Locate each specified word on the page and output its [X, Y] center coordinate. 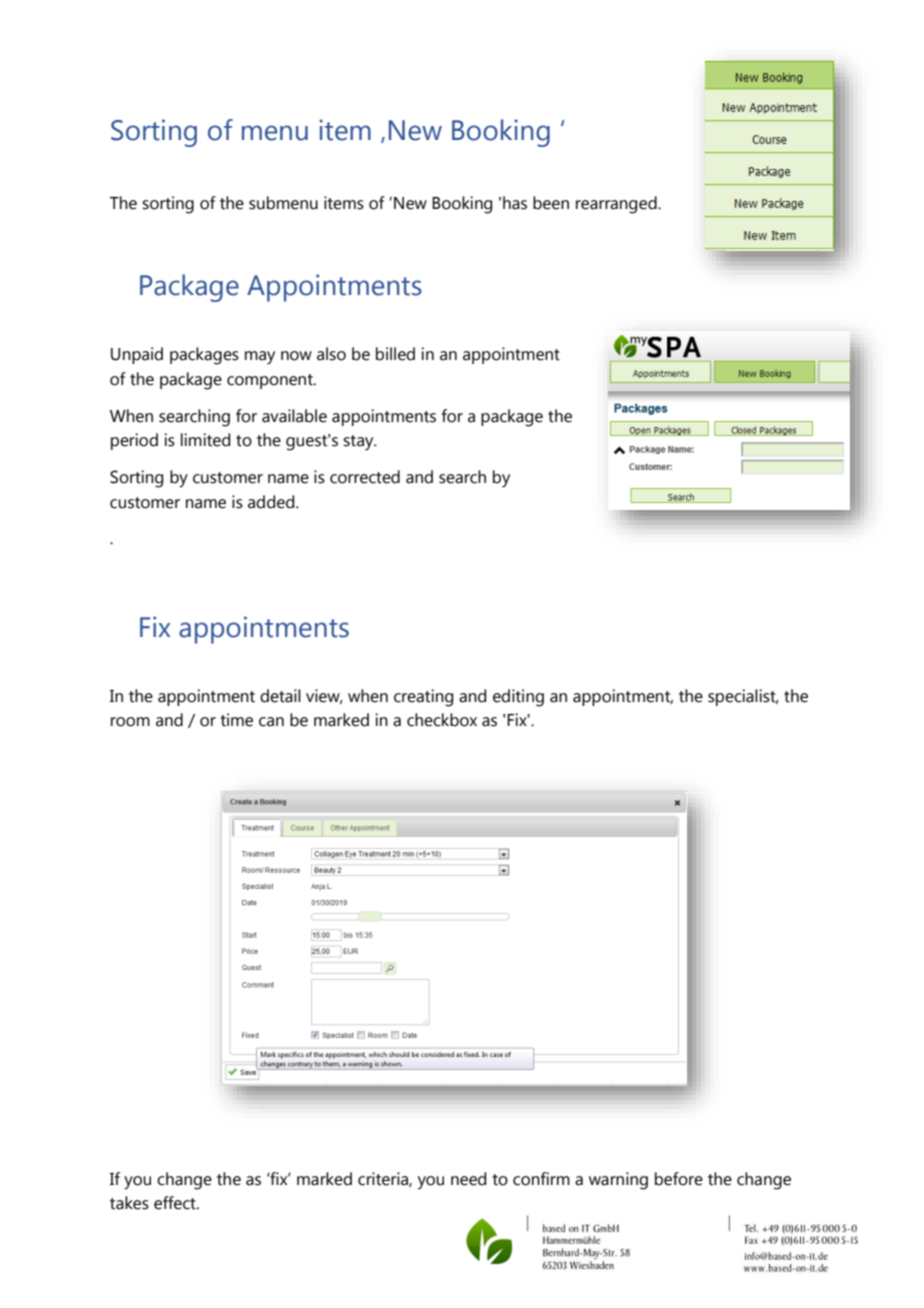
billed [395, 354]
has [515, 203]
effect [176, 1203]
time [236, 720]
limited [205, 440]
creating [423, 698]
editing [518, 698]
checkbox [442, 720]
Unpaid [137, 355]
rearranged [617, 205]
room [130, 722]
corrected [365, 477]
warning [618, 1181]
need [468, 1179]
